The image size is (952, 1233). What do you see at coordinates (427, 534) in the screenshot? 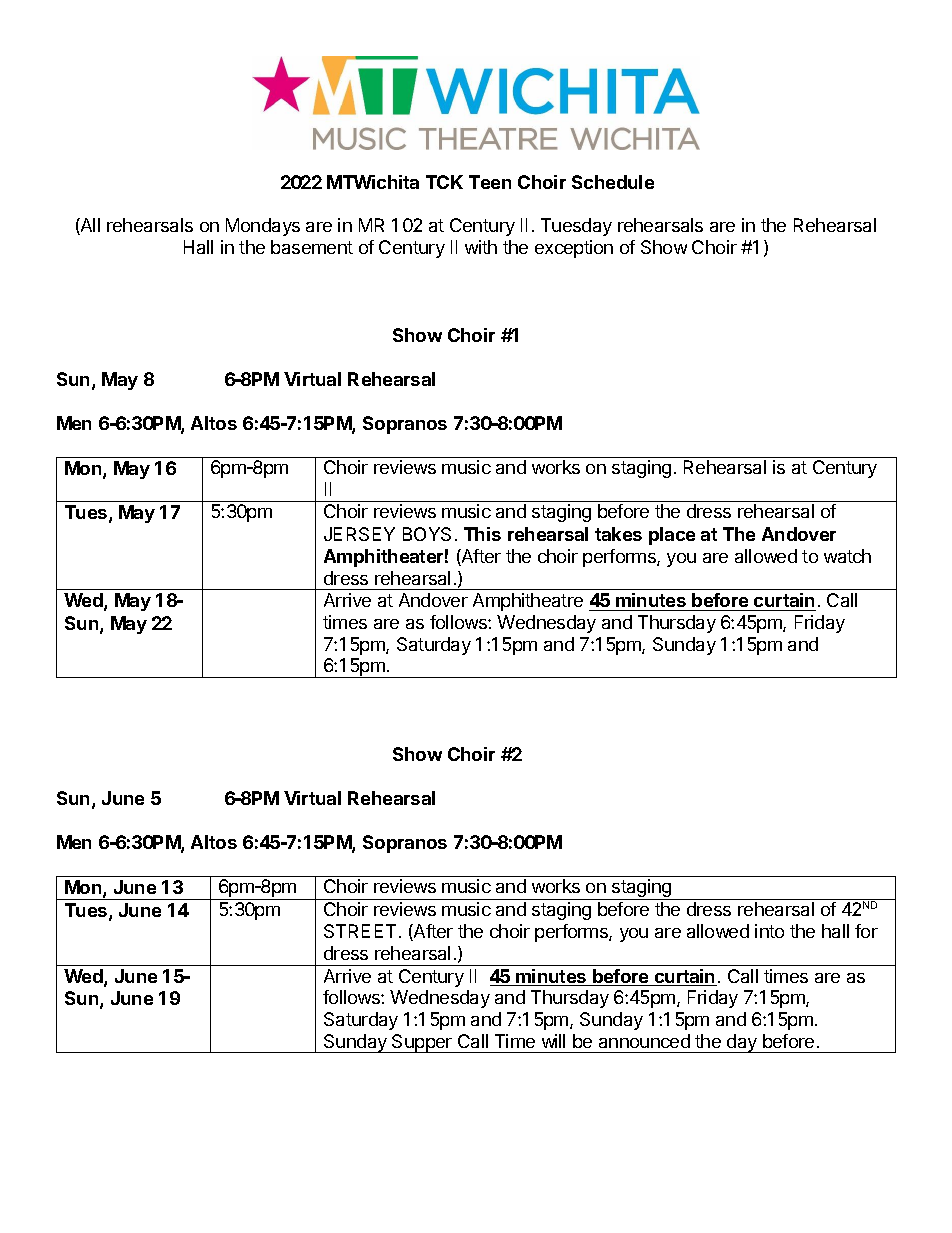
I see `BOYS` at bounding box center [427, 534].
